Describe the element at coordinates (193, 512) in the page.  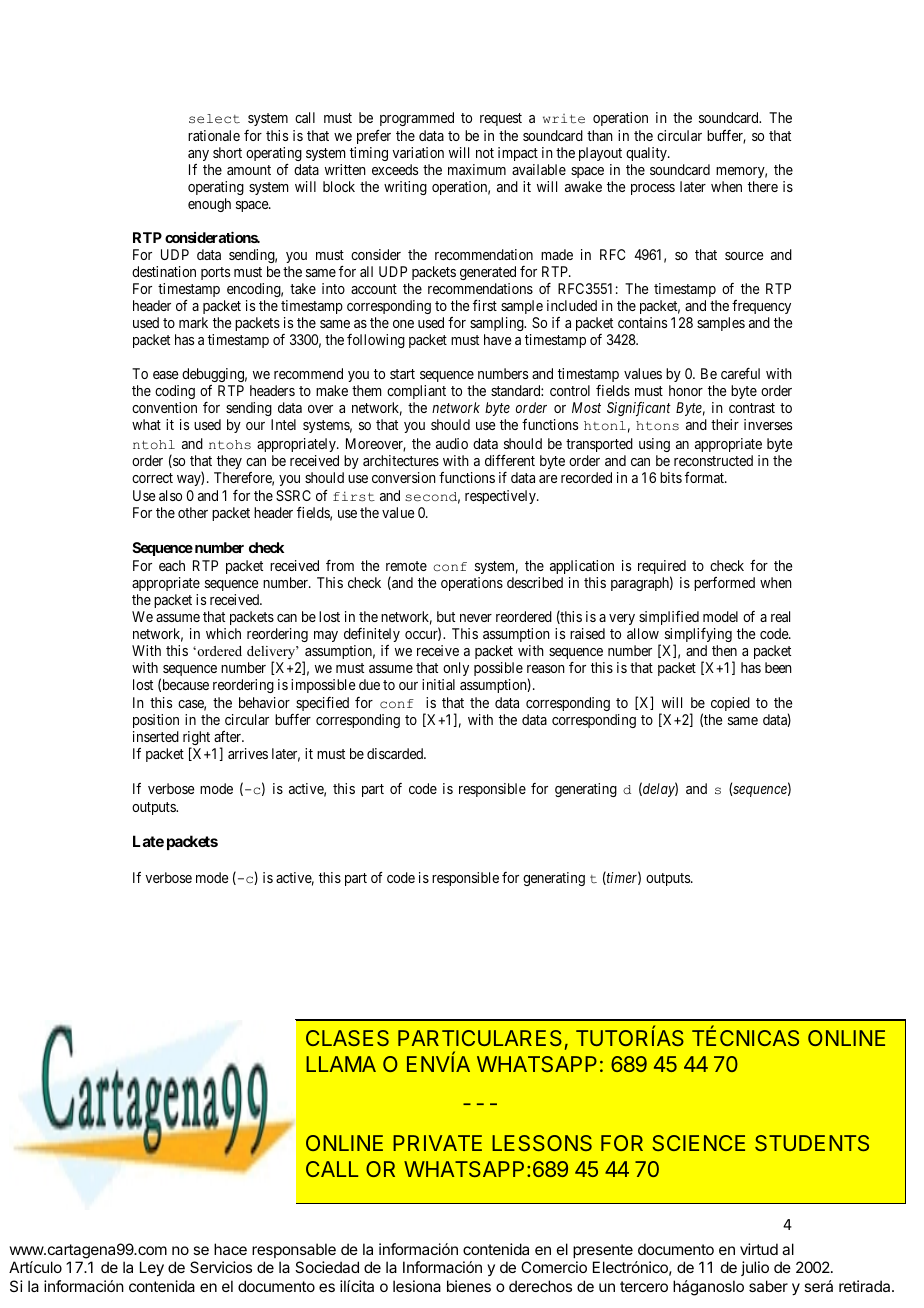
I see `other` at that location.
